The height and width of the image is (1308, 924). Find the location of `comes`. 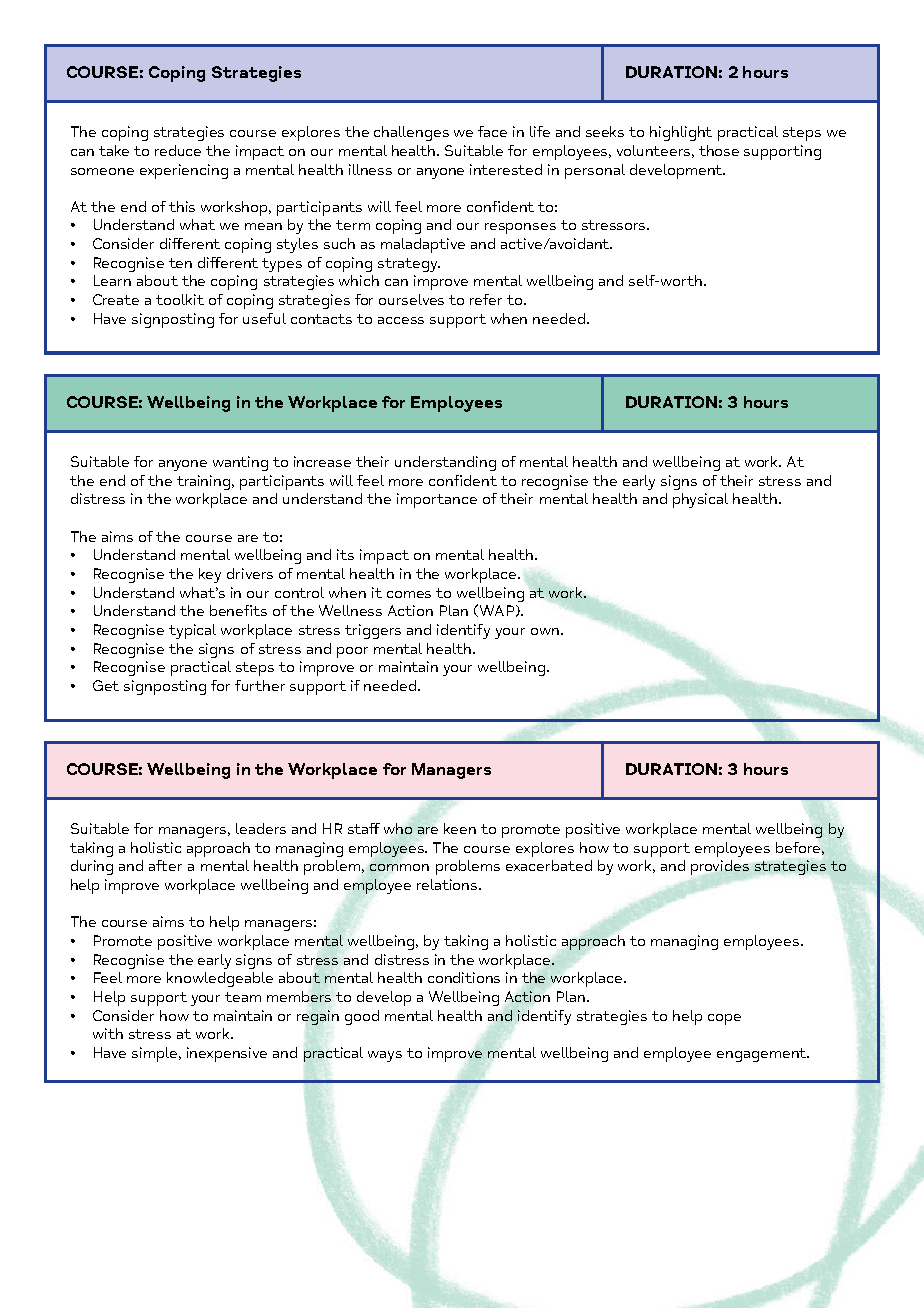

comes is located at coordinates (409, 594).
